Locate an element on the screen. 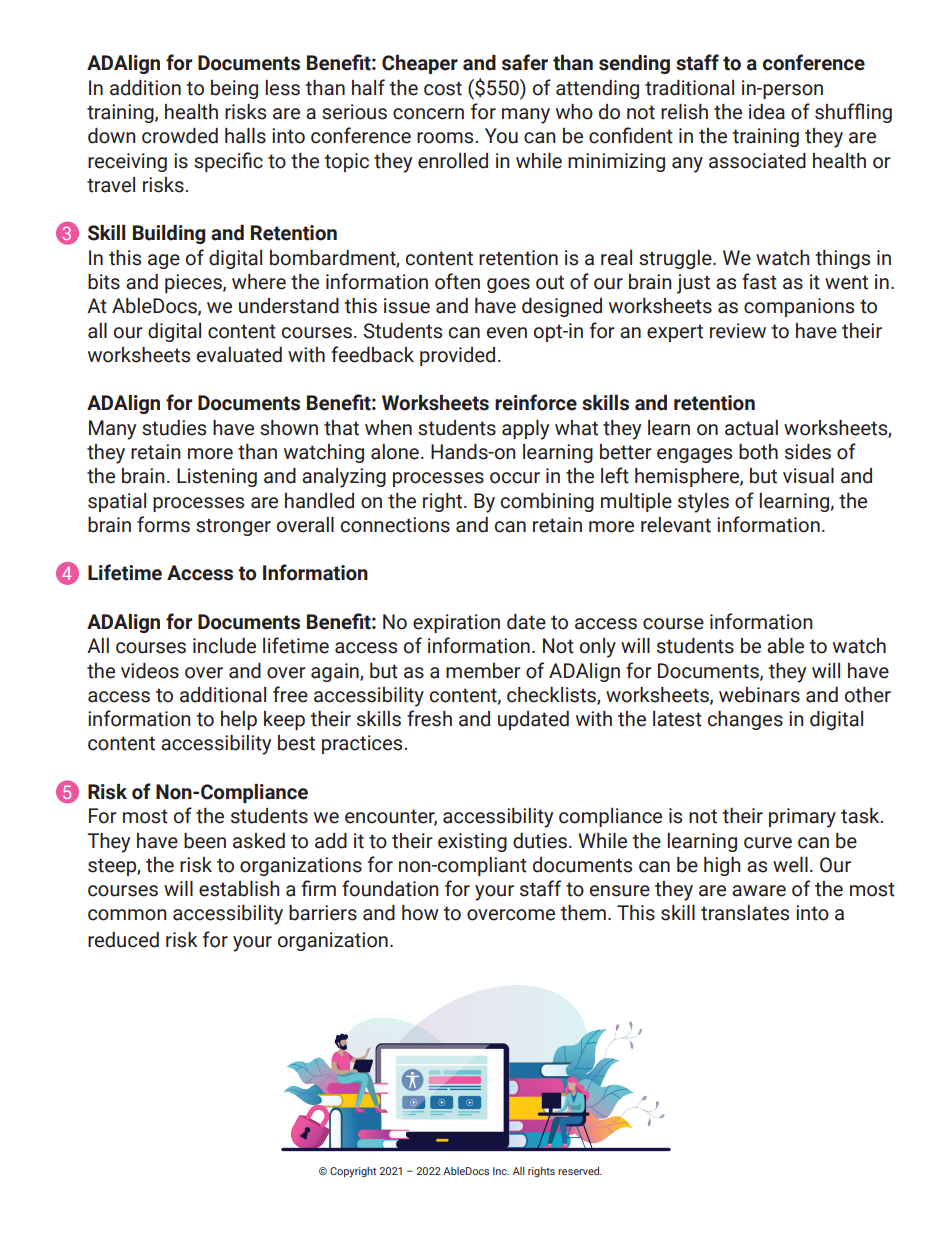 This screenshot has width=952, height=1233. webinars is located at coordinates (759, 695).
